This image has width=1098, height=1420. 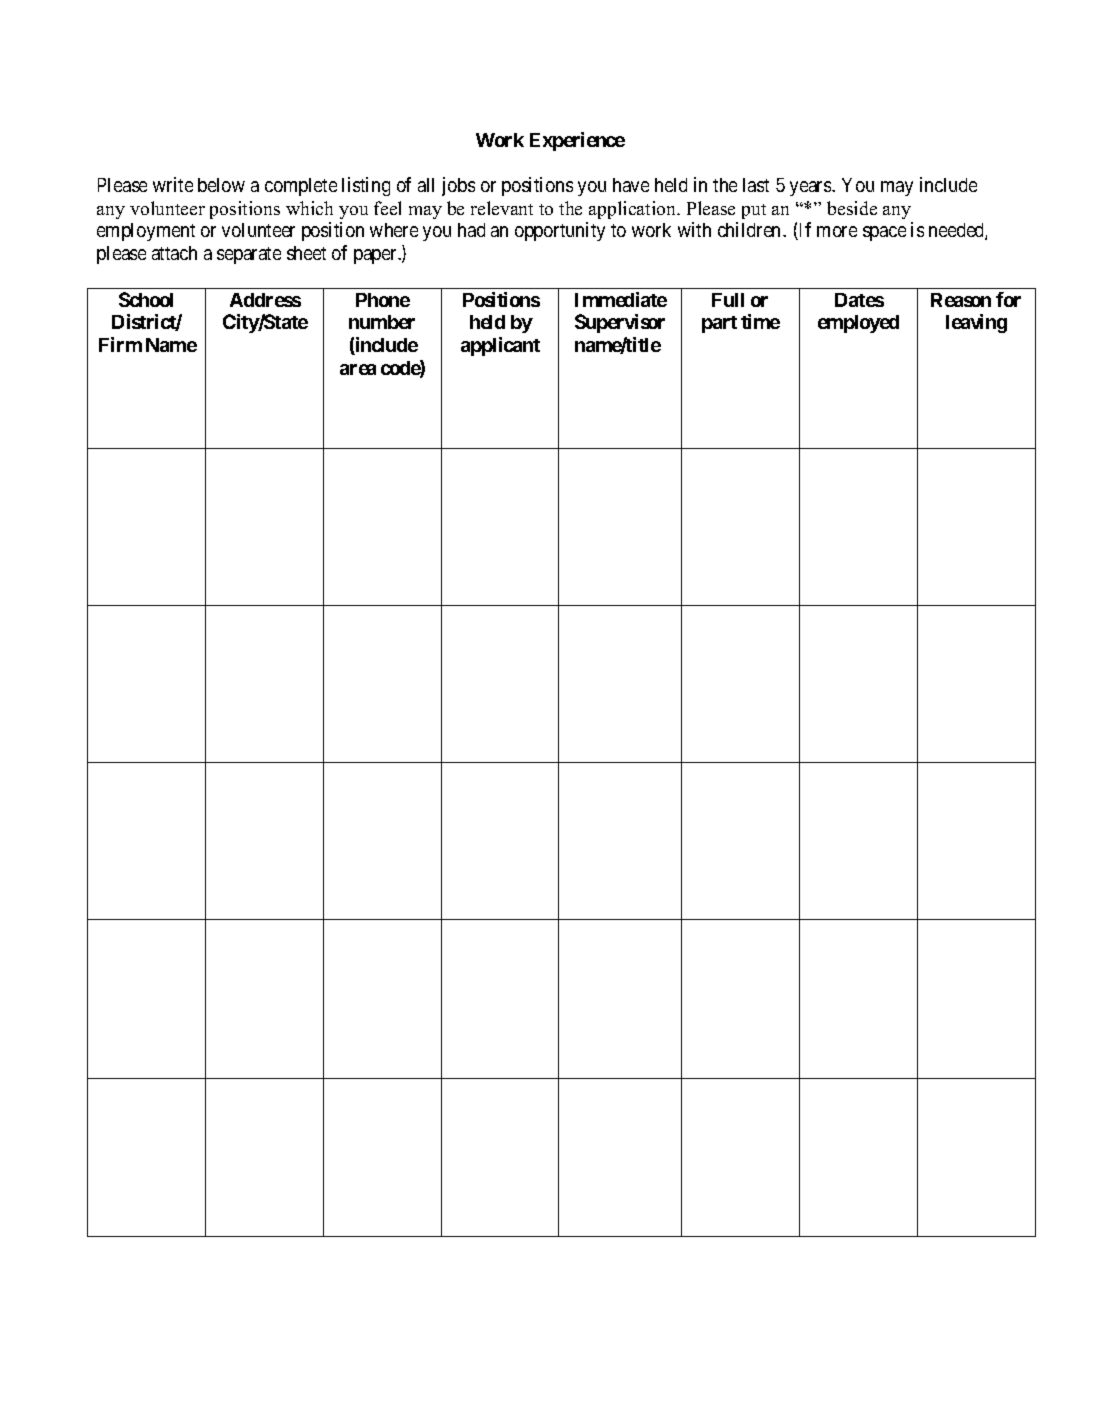 I want to click on beside, so click(x=852, y=208).
